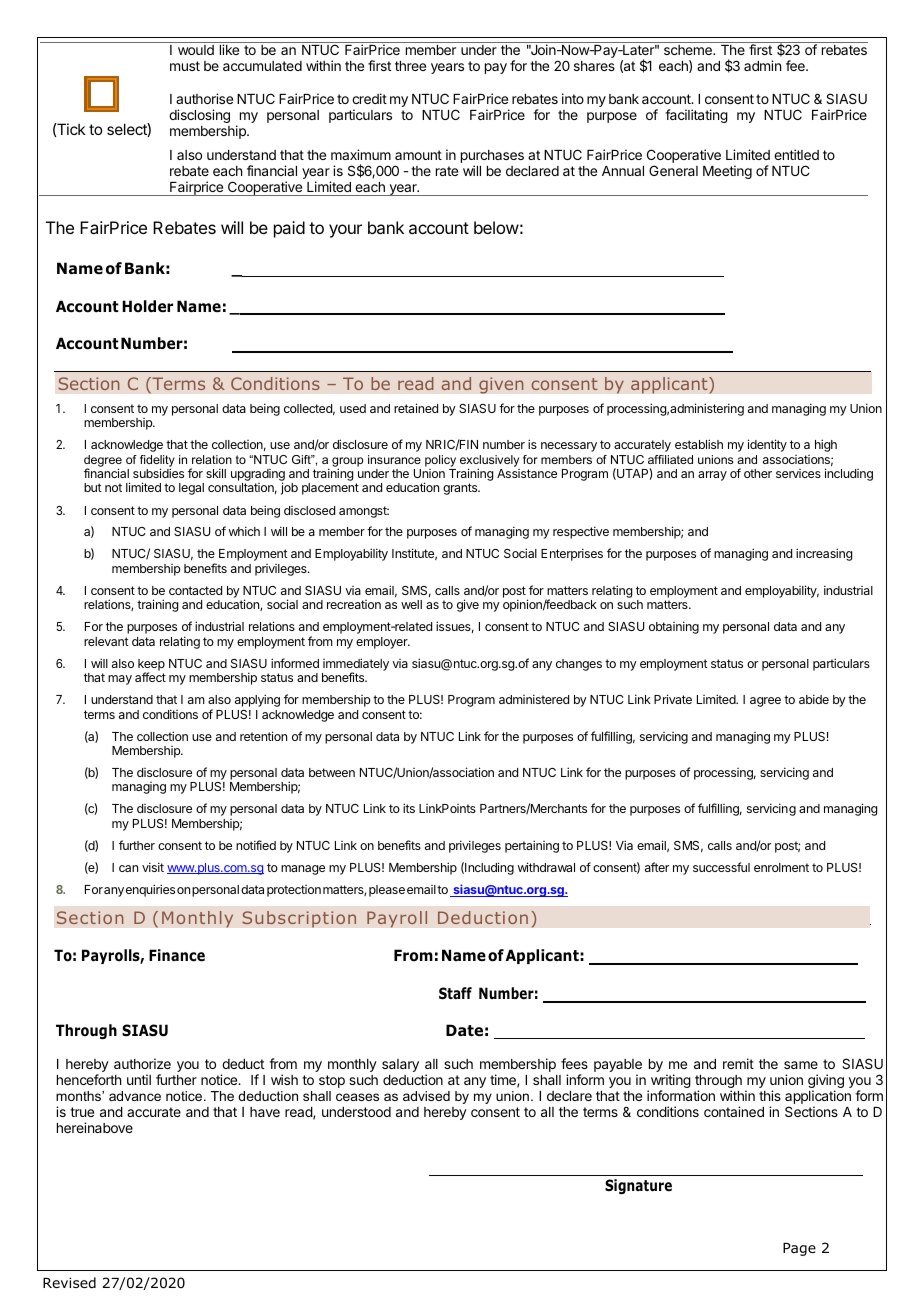  I want to click on facilitating, so click(696, 116).
